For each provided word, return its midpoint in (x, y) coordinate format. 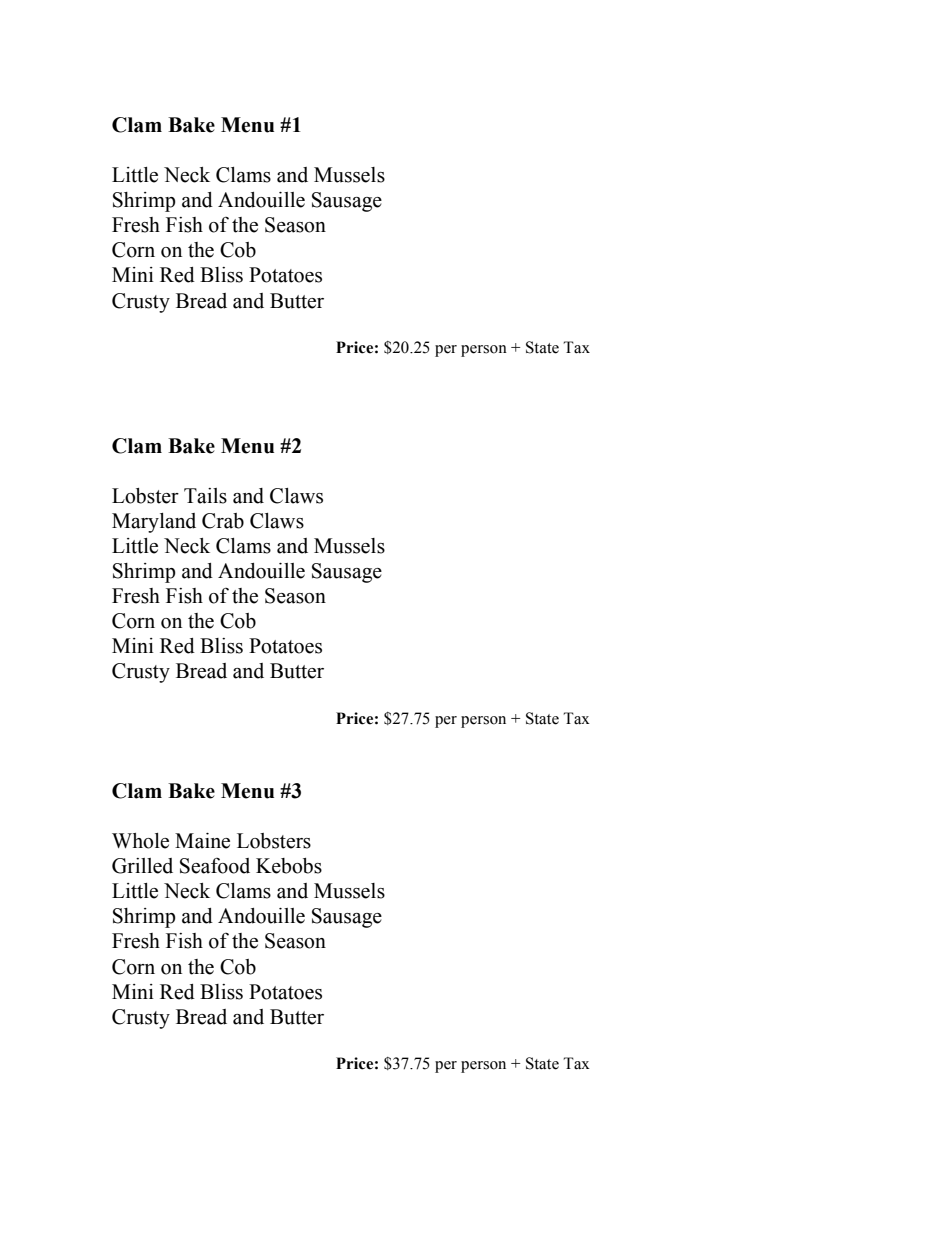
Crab (223, 521)
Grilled (142, 866)
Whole (140, 841)
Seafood (215, 866)
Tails (205, 496)
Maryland (154, 523)
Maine (202, 841)
